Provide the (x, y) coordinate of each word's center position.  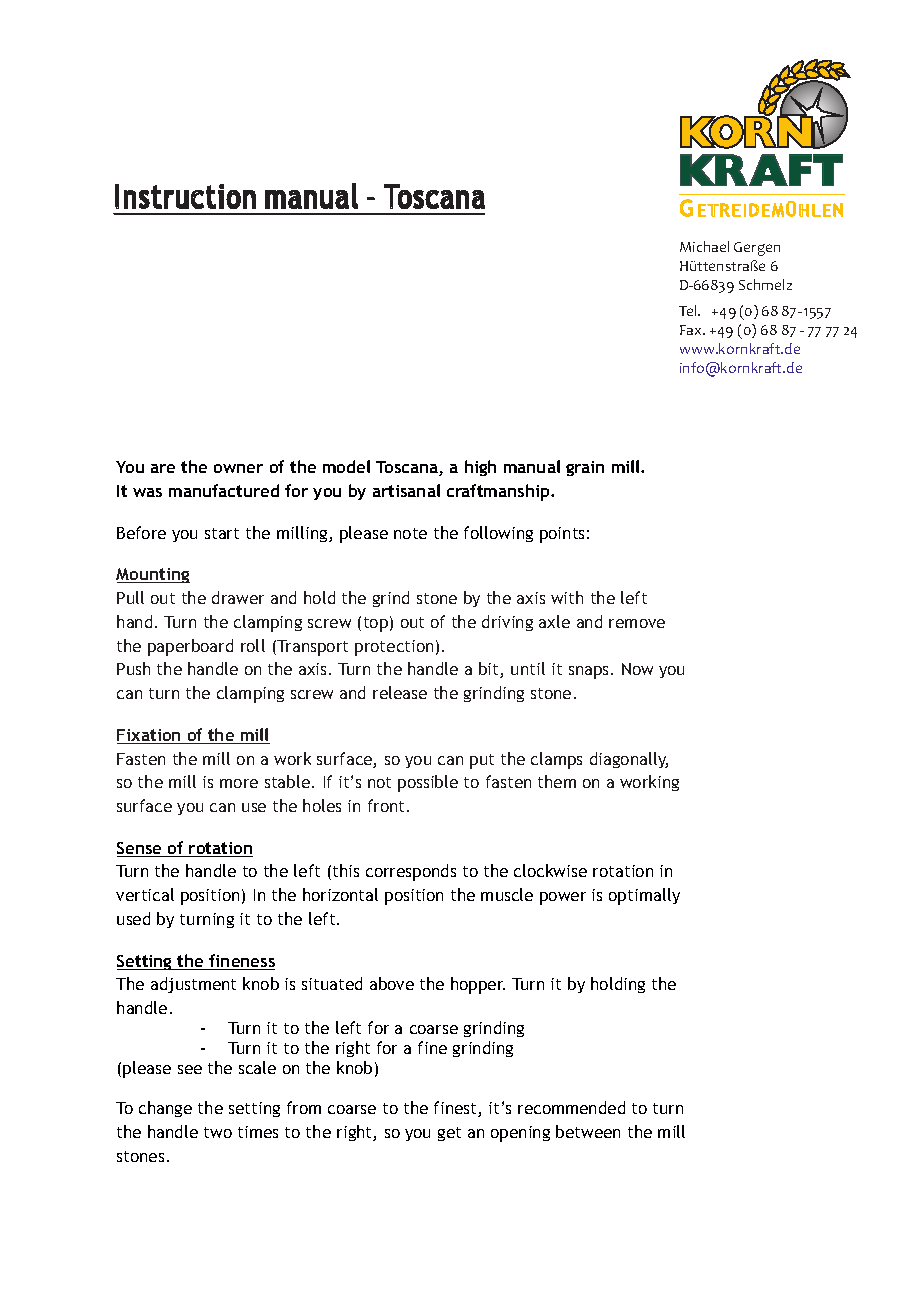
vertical (145, 894)
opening (520, 1134)
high (480, 468)
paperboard (190, 647)
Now (637, 669)
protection (394, 648)
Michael (704, 246)
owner (238, 468)
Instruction (185, 196)
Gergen (757, 249)
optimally (644, 896)
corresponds (411, 872)
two (218, 1132)
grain (585, 468)
